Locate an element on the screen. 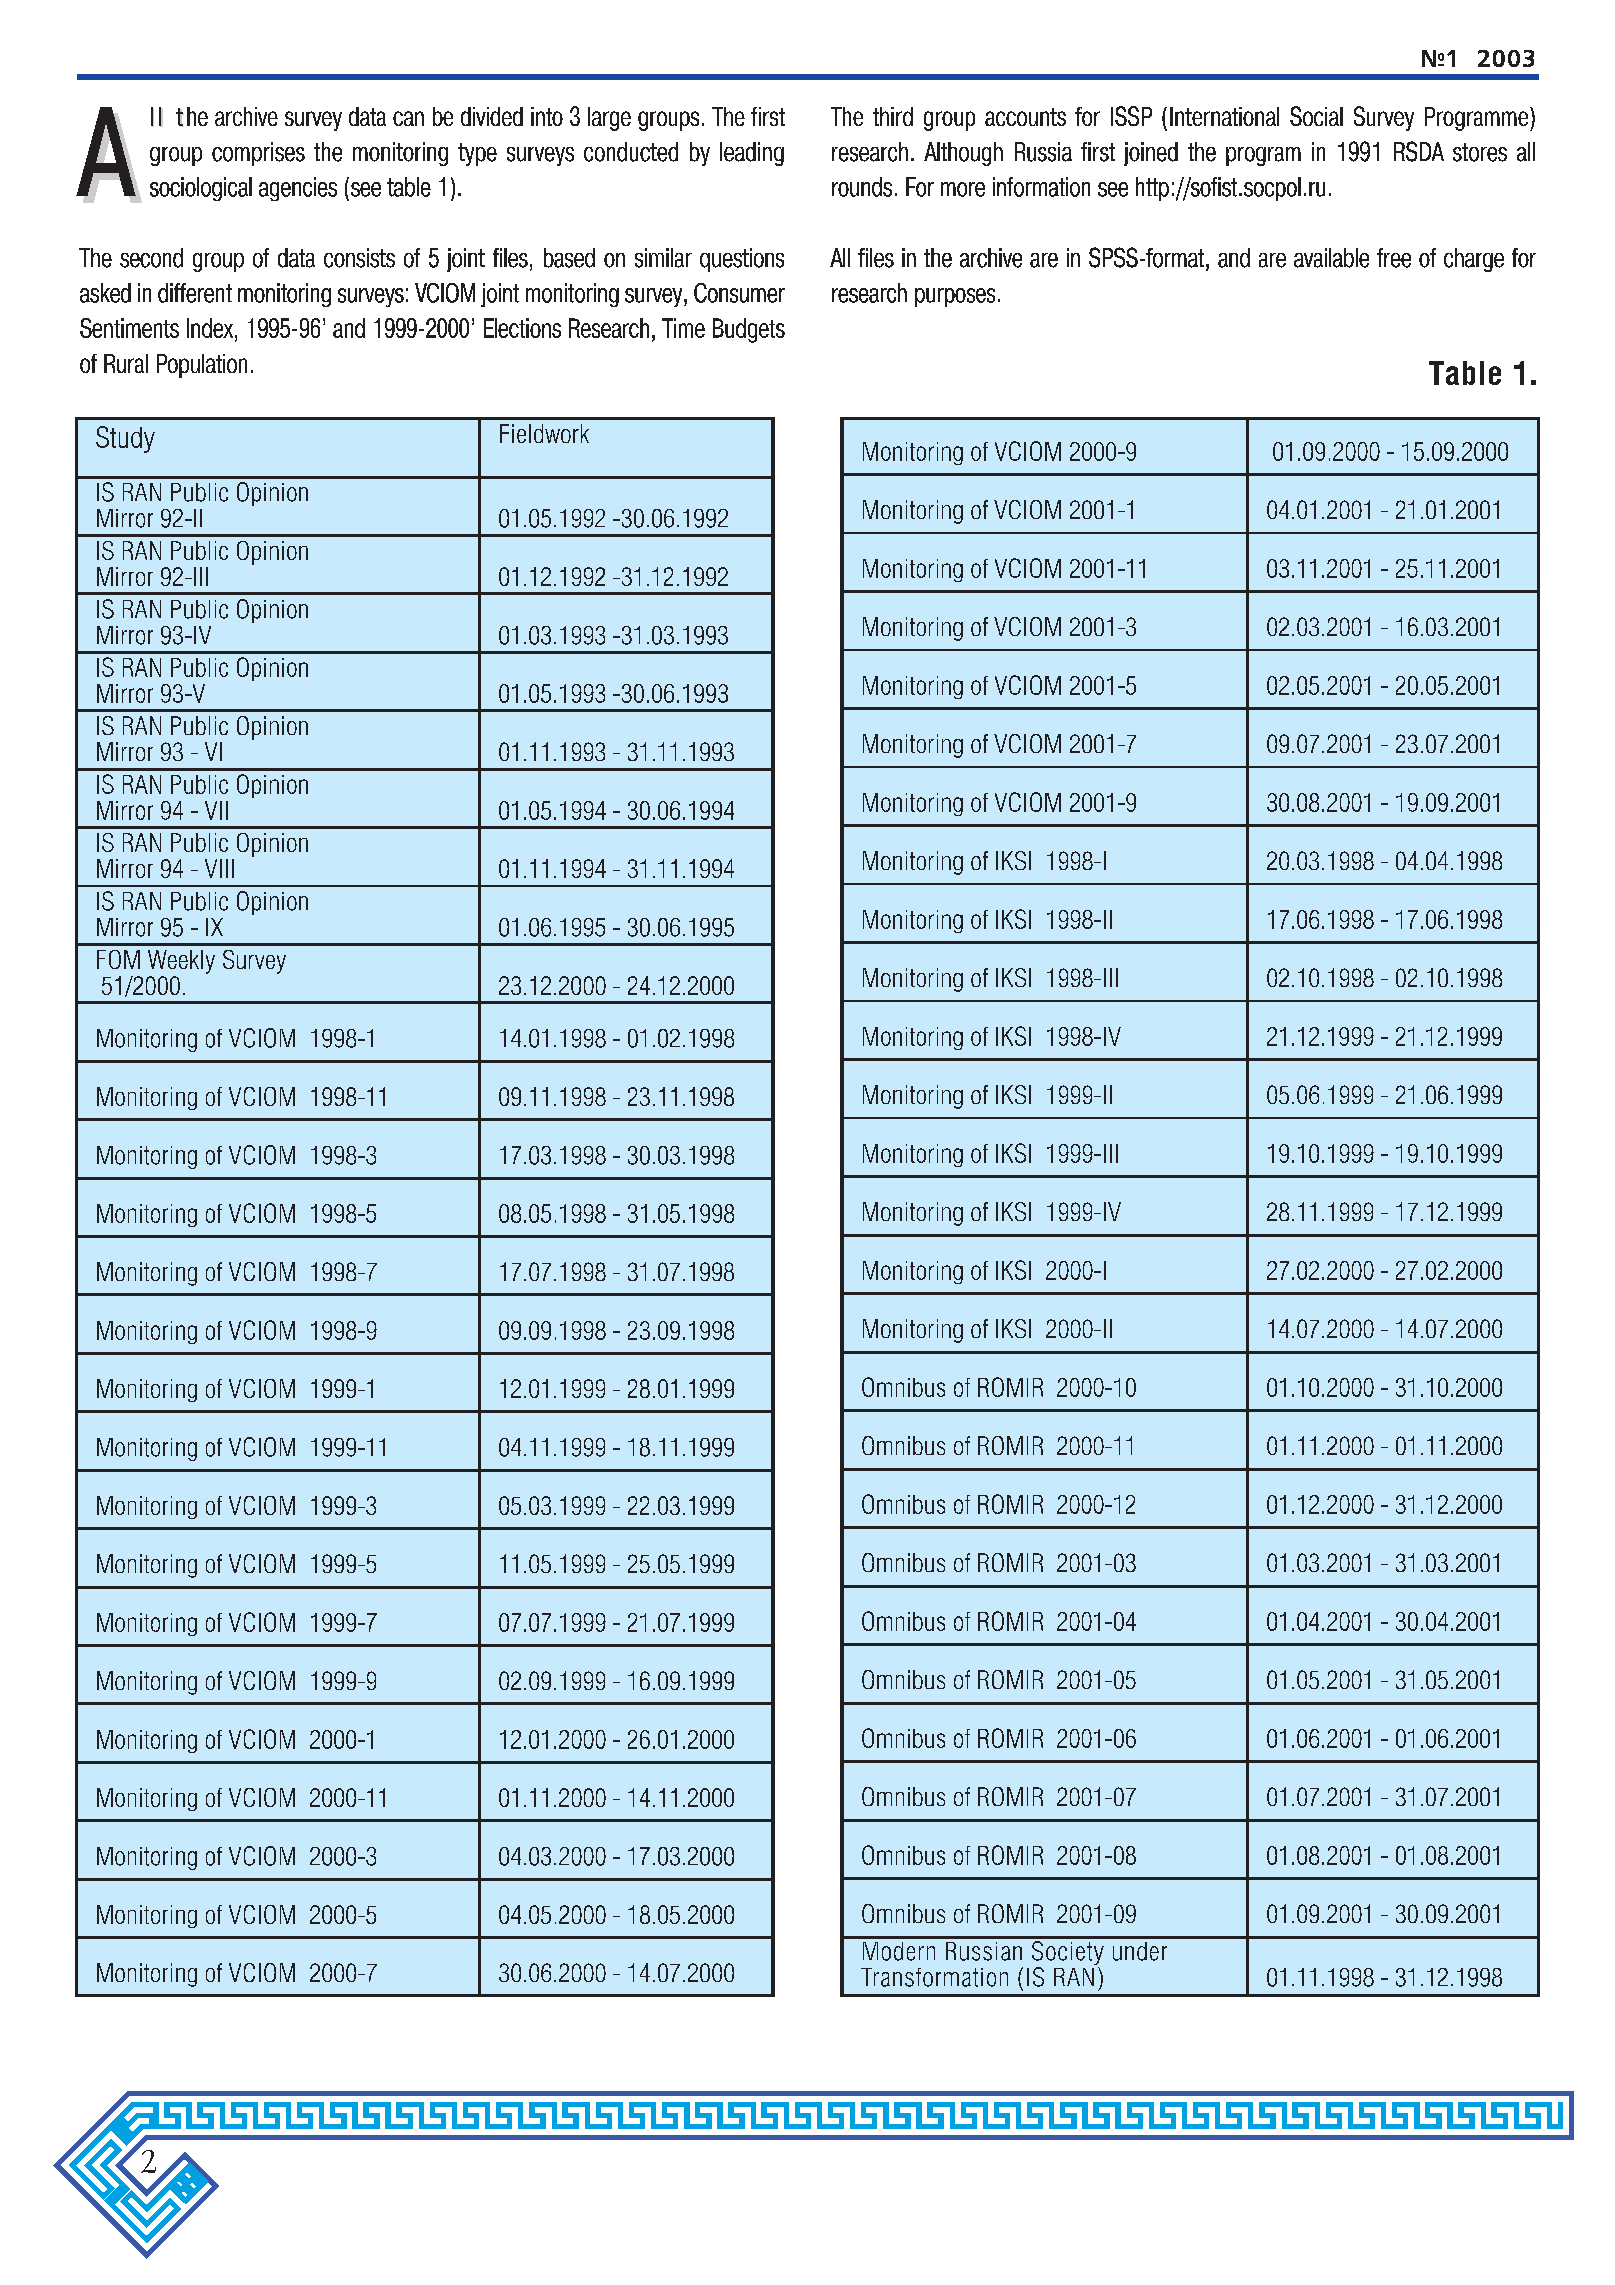 The height and width of the screenshot is (2285, 1615). VIII is located at coordinates (219, 868).
